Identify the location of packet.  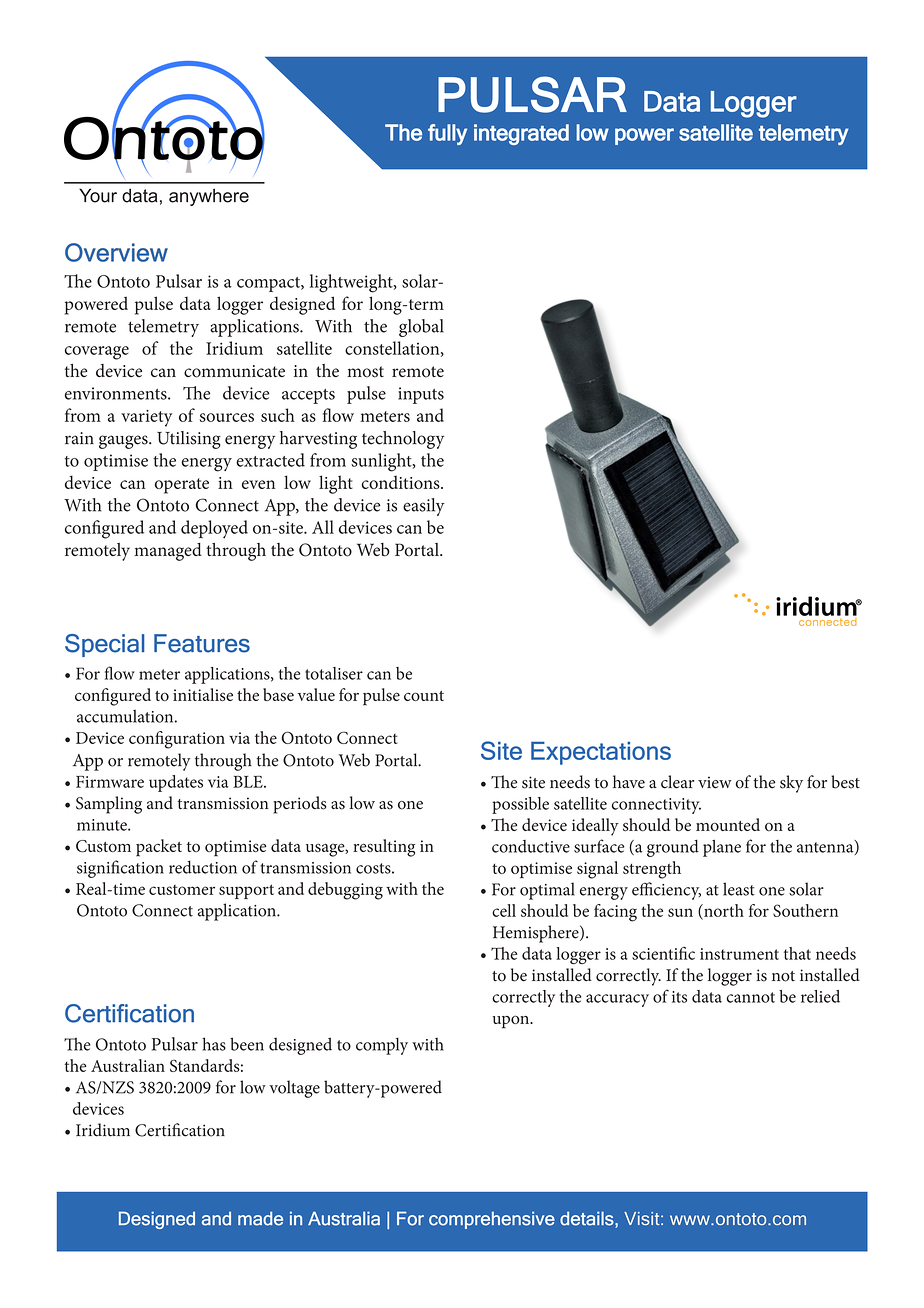
(159, 848).
